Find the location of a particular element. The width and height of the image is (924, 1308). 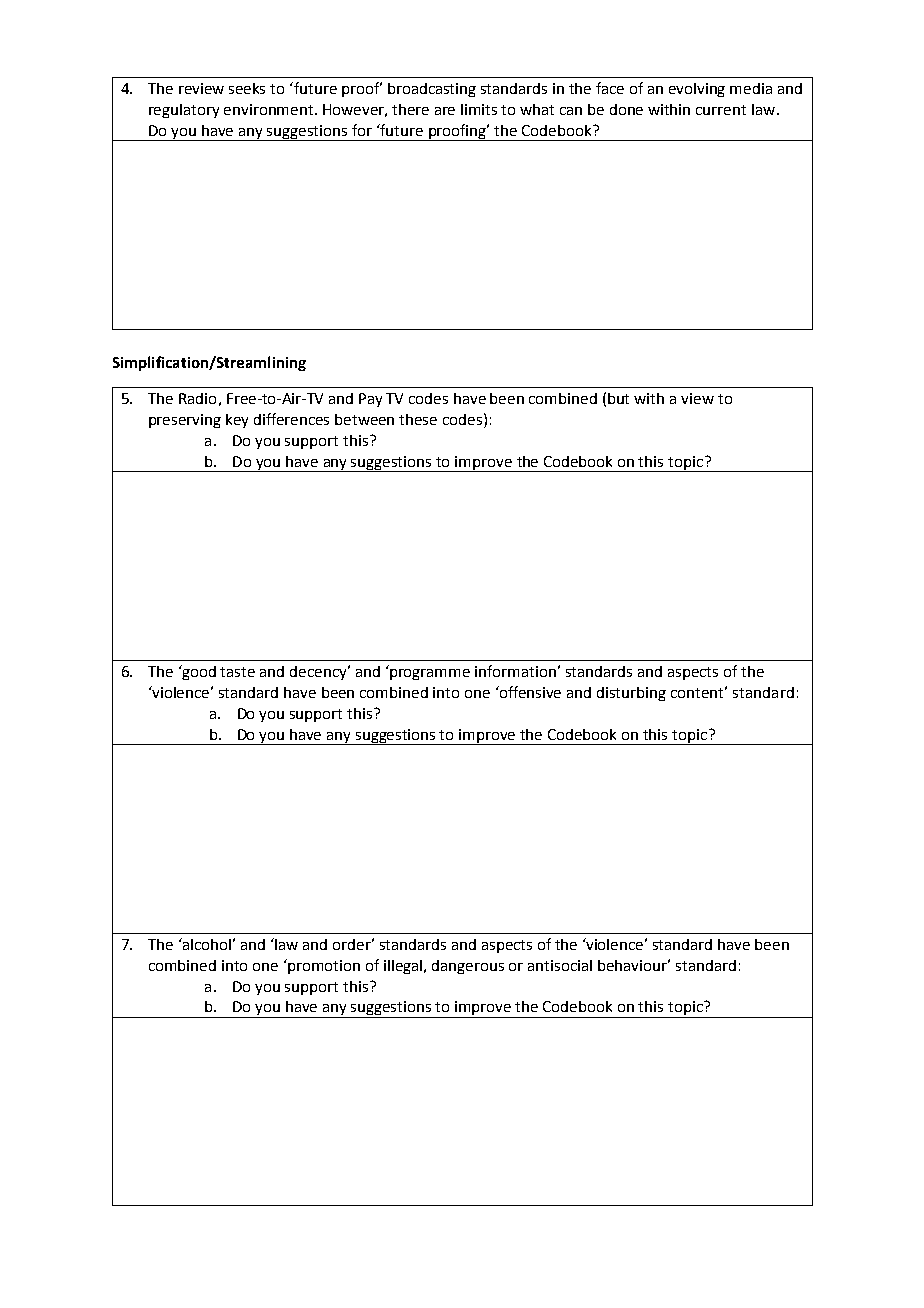

promotion is located at coordinates (324, 967).
